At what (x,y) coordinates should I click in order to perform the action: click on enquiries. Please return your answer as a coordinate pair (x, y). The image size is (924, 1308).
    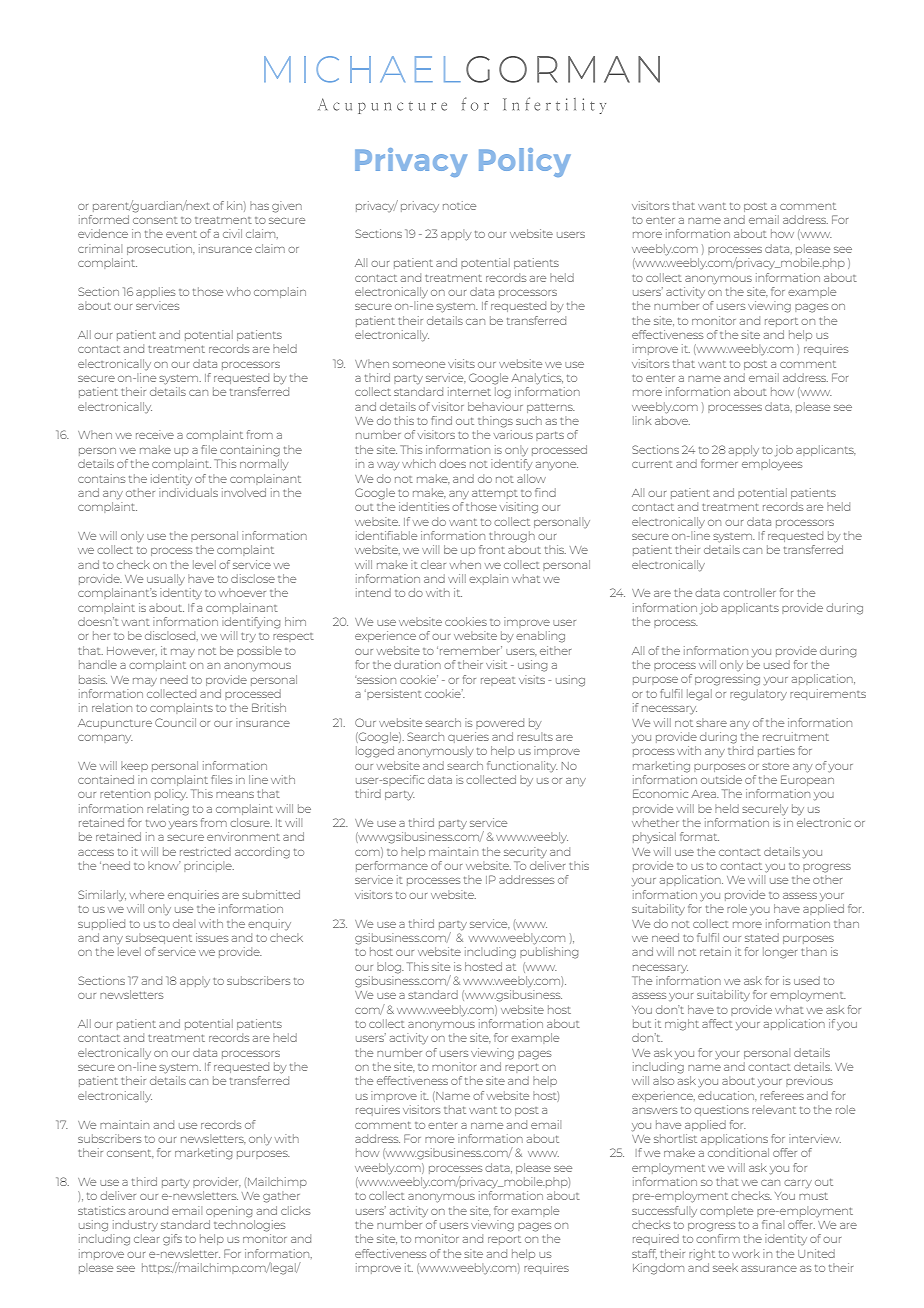
    Looking at the image, I should click on (193, 895).
